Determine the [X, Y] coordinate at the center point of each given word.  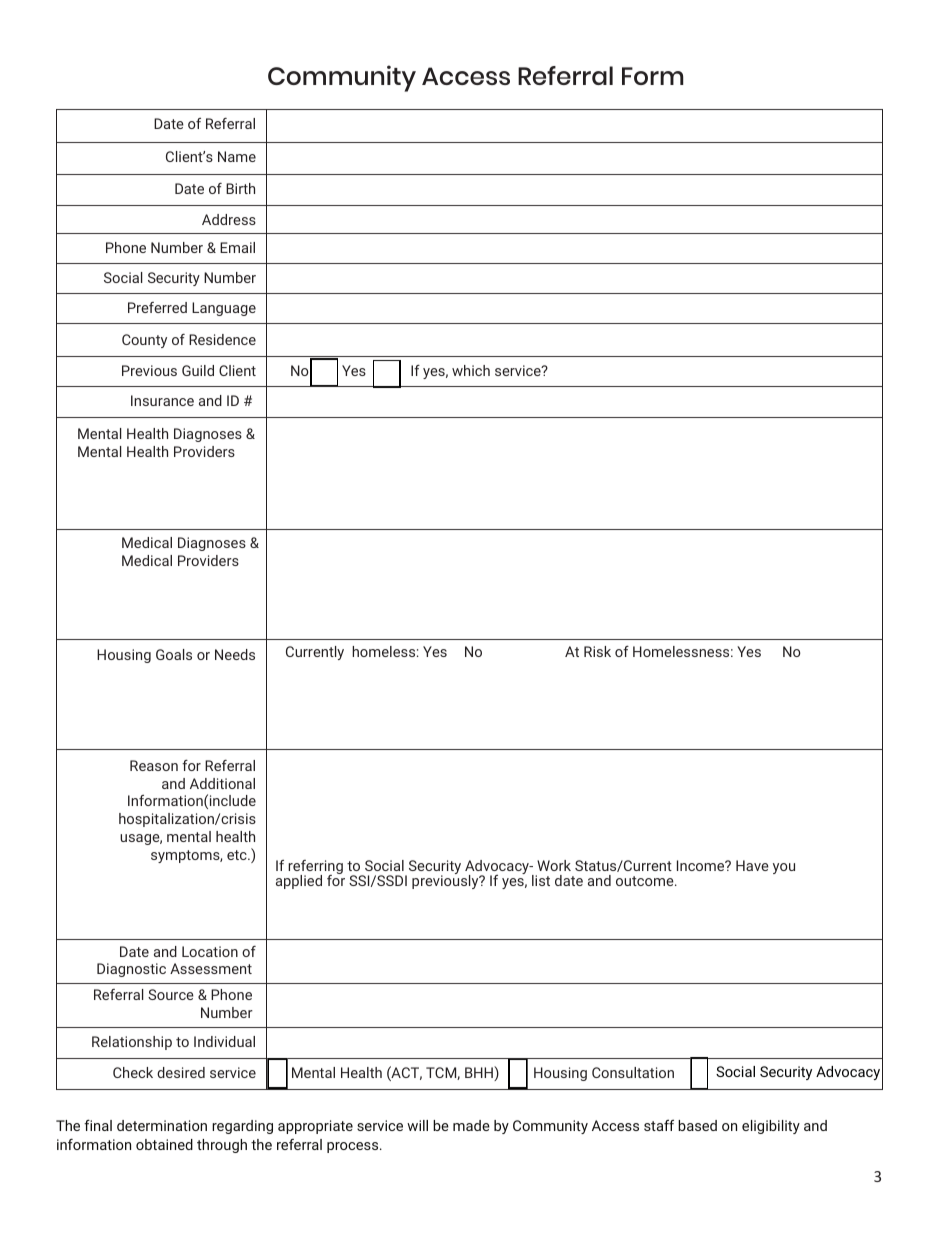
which [471, 370]
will [417, 1125]
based [697, 1125]
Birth [240, 188]
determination [162, 1125]
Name [237, 156]
